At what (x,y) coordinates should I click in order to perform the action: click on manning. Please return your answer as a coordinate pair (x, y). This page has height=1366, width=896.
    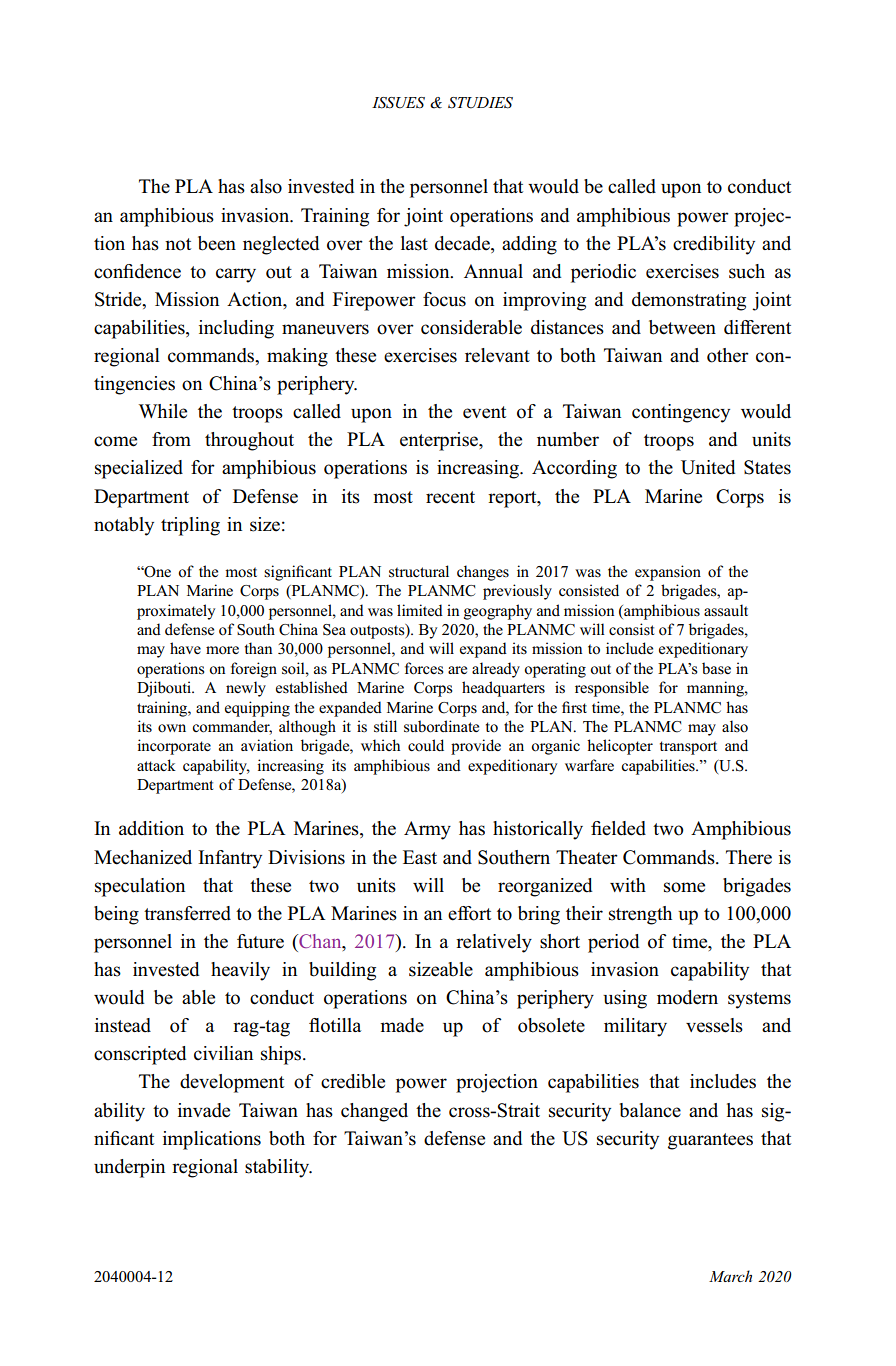
    Looking at the image, I should click on (716, 689).
